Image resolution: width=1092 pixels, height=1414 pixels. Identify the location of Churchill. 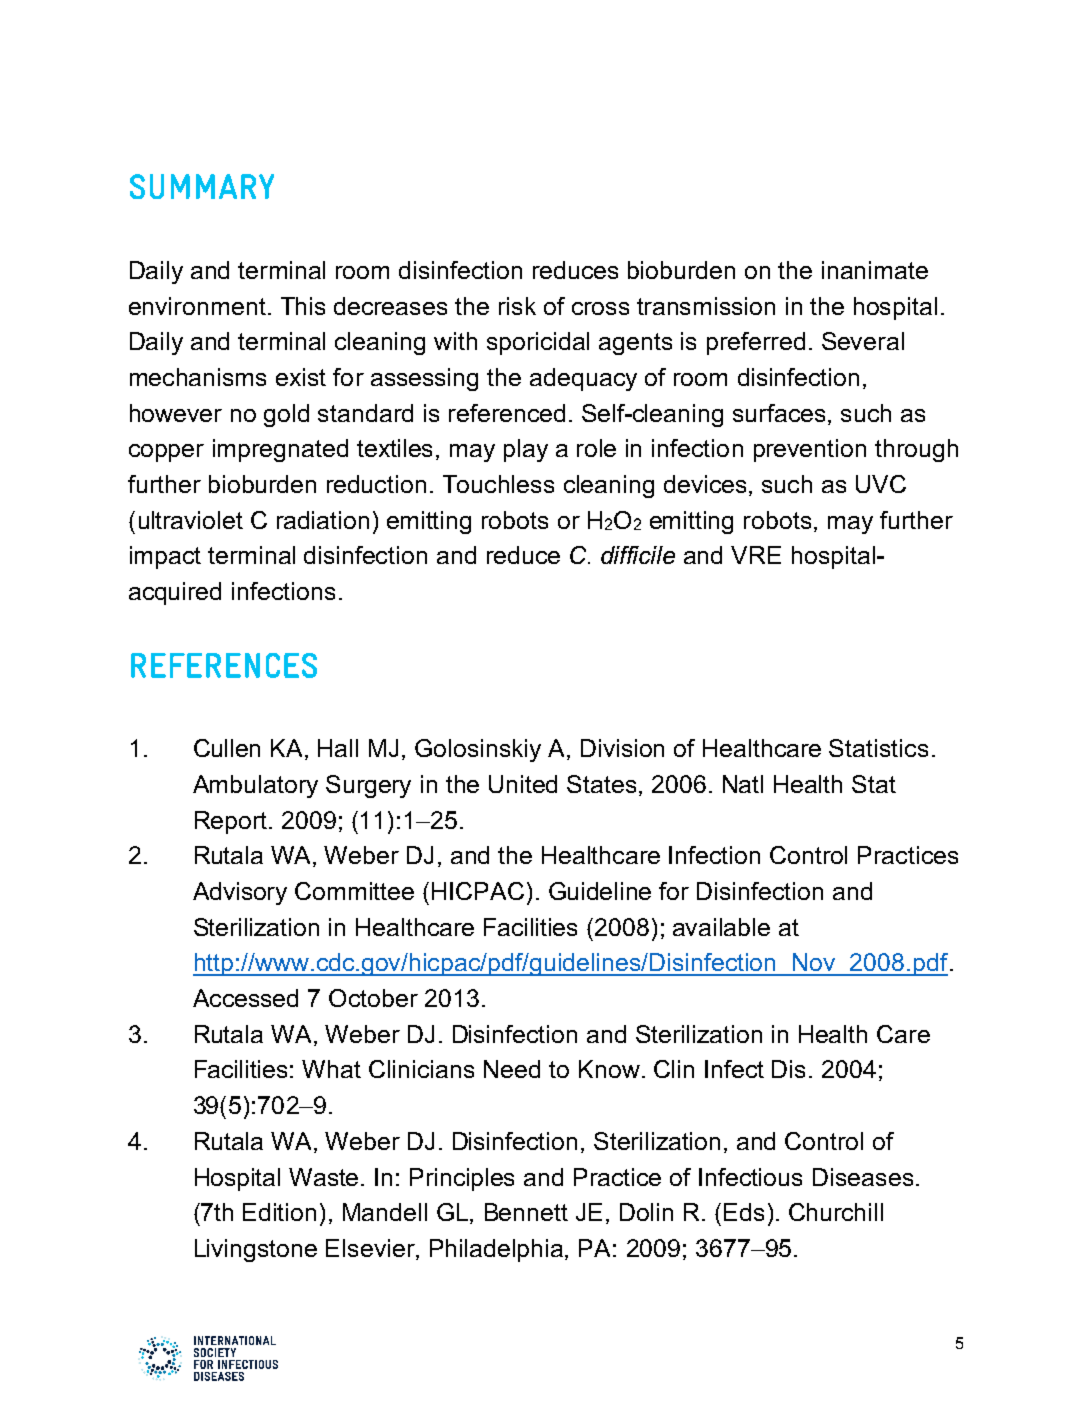
(836, 1212).
